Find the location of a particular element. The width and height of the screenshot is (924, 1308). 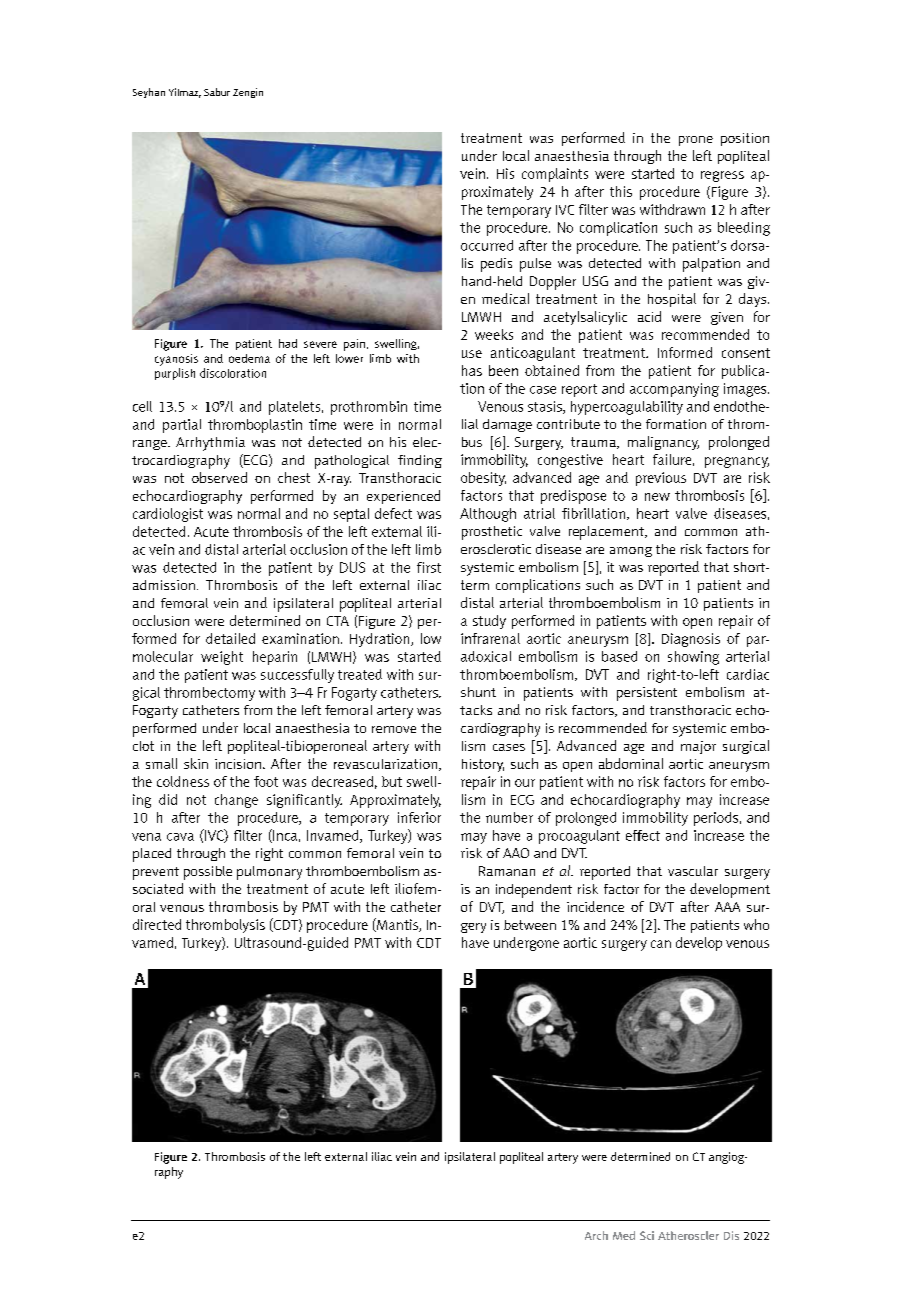

Although is located at coordinates (488, 515).
